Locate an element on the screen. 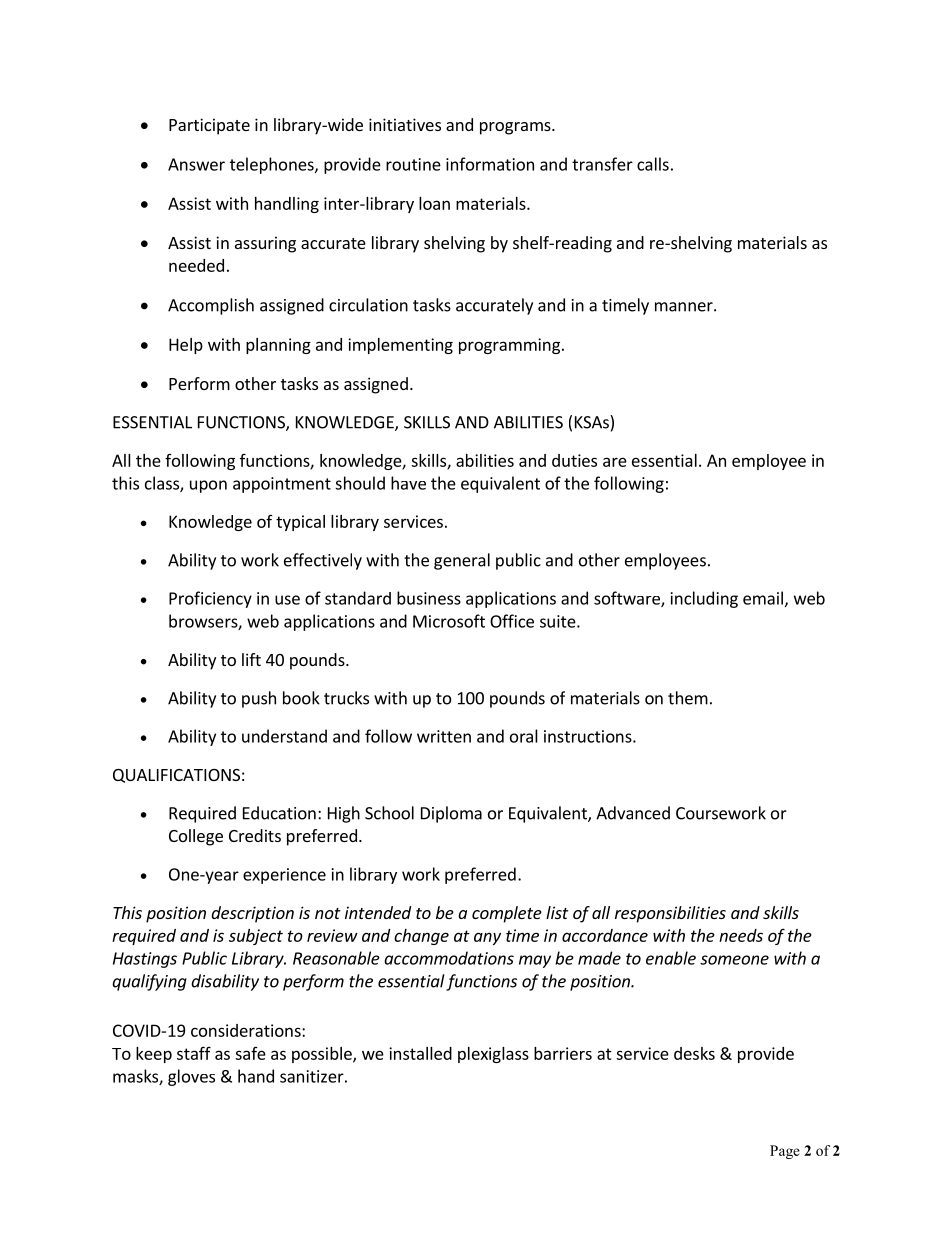 Image resolution: width=952 pixels, height=1233 pixels. gloves is located at coordinates (191, 1077).
